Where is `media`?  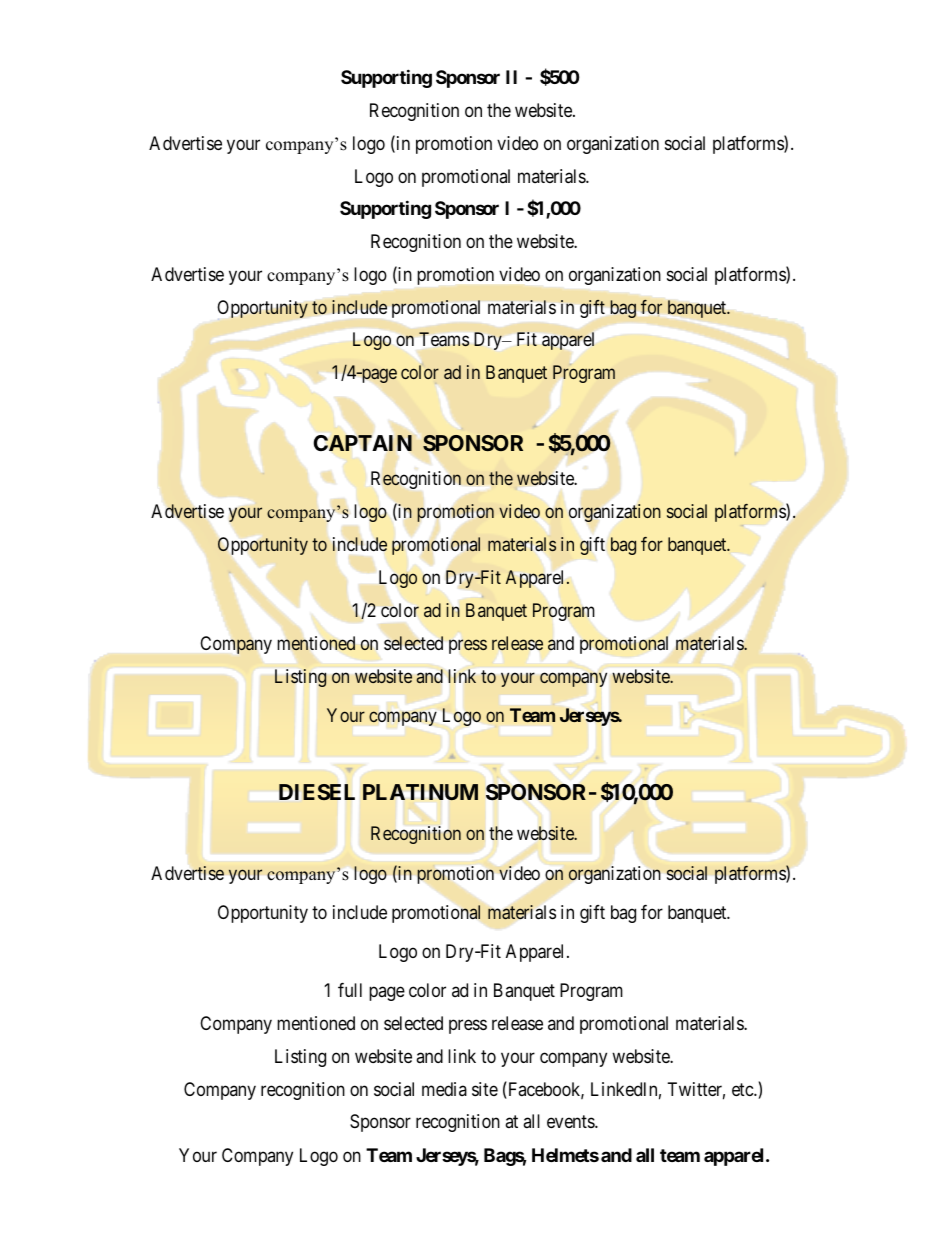 media is located at coordinates (444, 1089).
